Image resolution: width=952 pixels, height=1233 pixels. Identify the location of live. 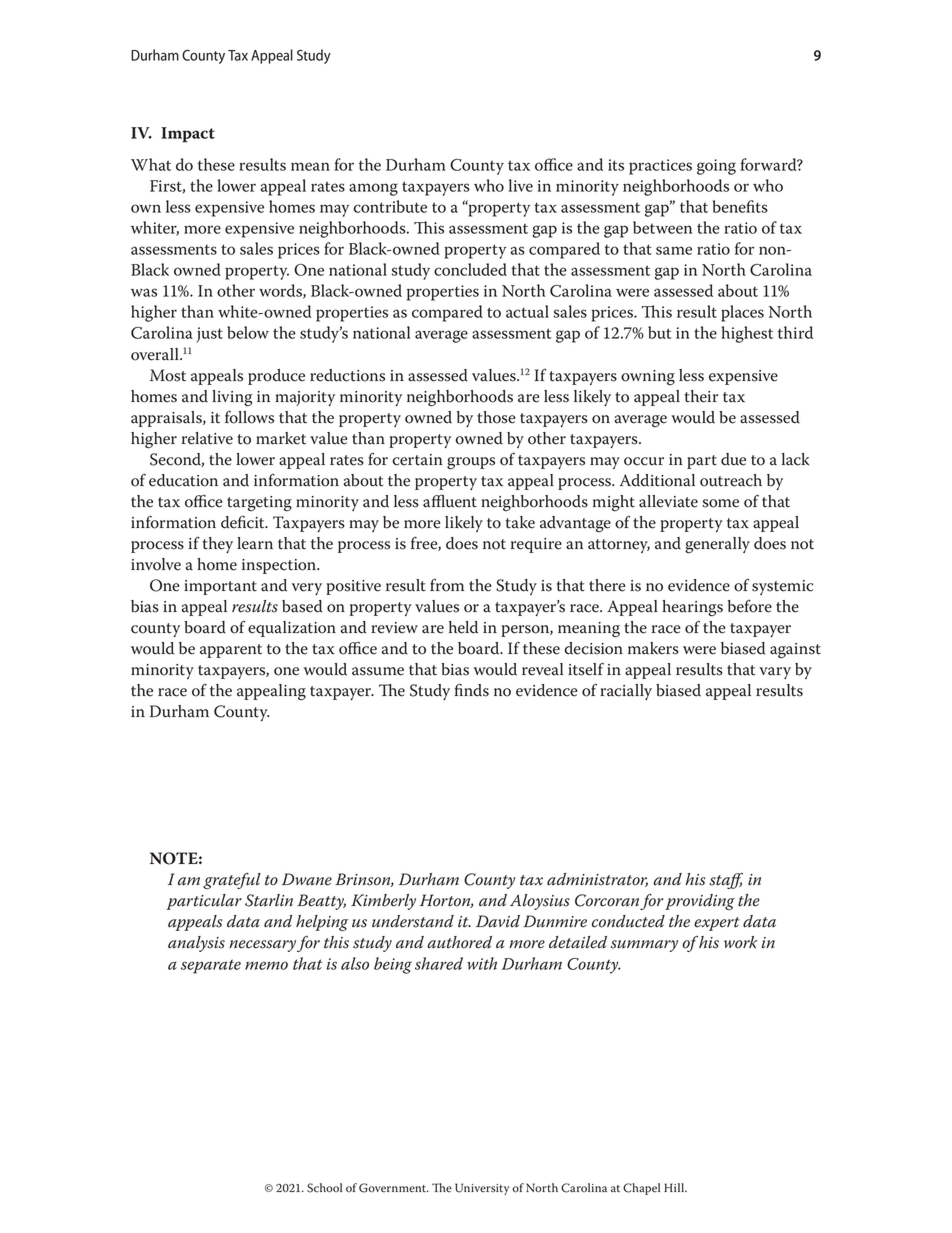
(521, 185).
